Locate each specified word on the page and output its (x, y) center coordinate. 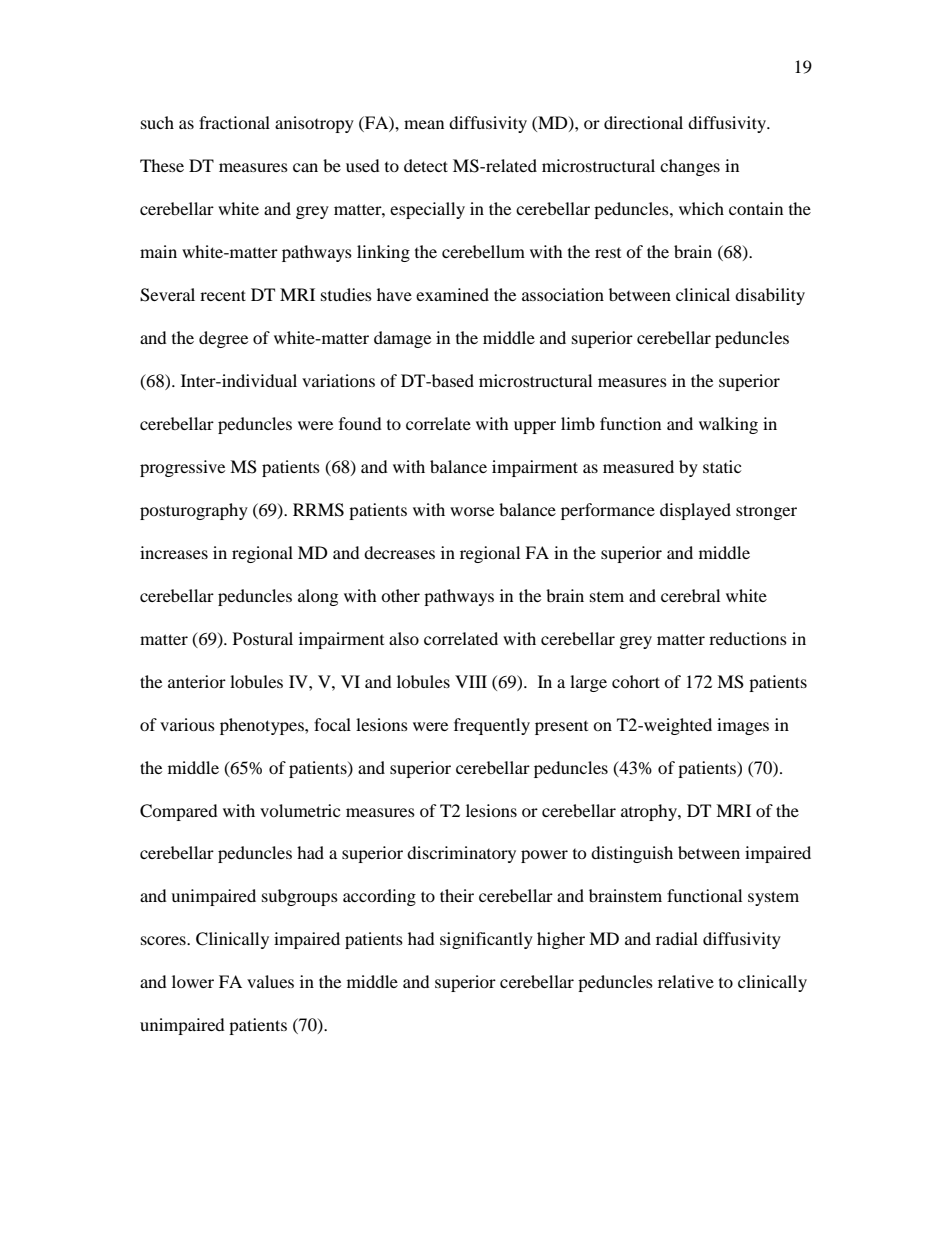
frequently (492, 726)
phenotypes (263, 726)
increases (174, 552)
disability (770, 296)
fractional (234, 122)
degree (223, 339)
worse (472, 511)
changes (690, 167)
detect (426, 165)
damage (402, 339)
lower (193, 981)
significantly (486, 940)
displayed (695, 511)
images (743, 726)
